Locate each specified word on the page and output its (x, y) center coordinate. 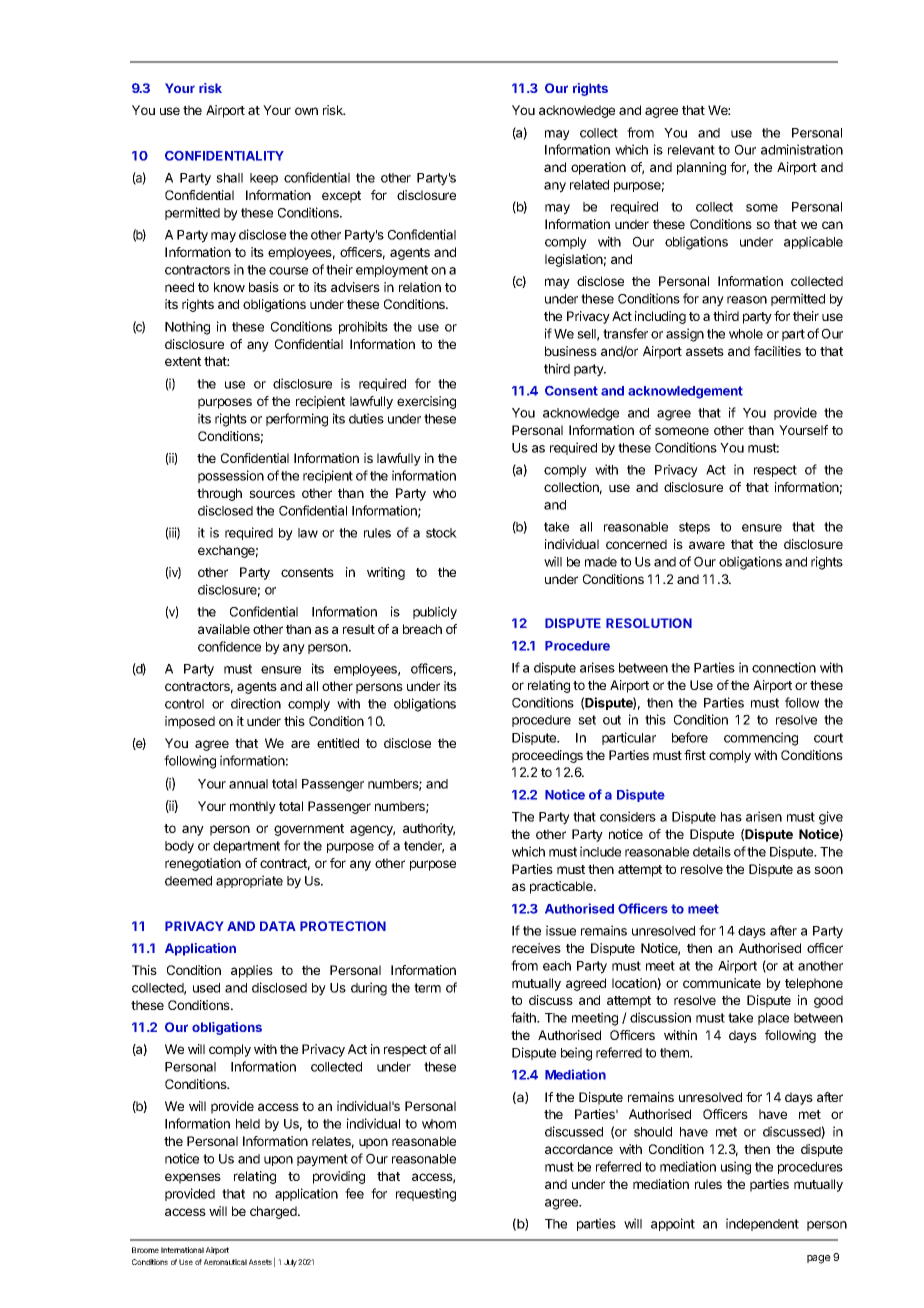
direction (256, 703)
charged (274, 1212)
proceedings (547, 756)
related (589, 185)
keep (264, 179)
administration (802, 149)
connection (784, 667)
